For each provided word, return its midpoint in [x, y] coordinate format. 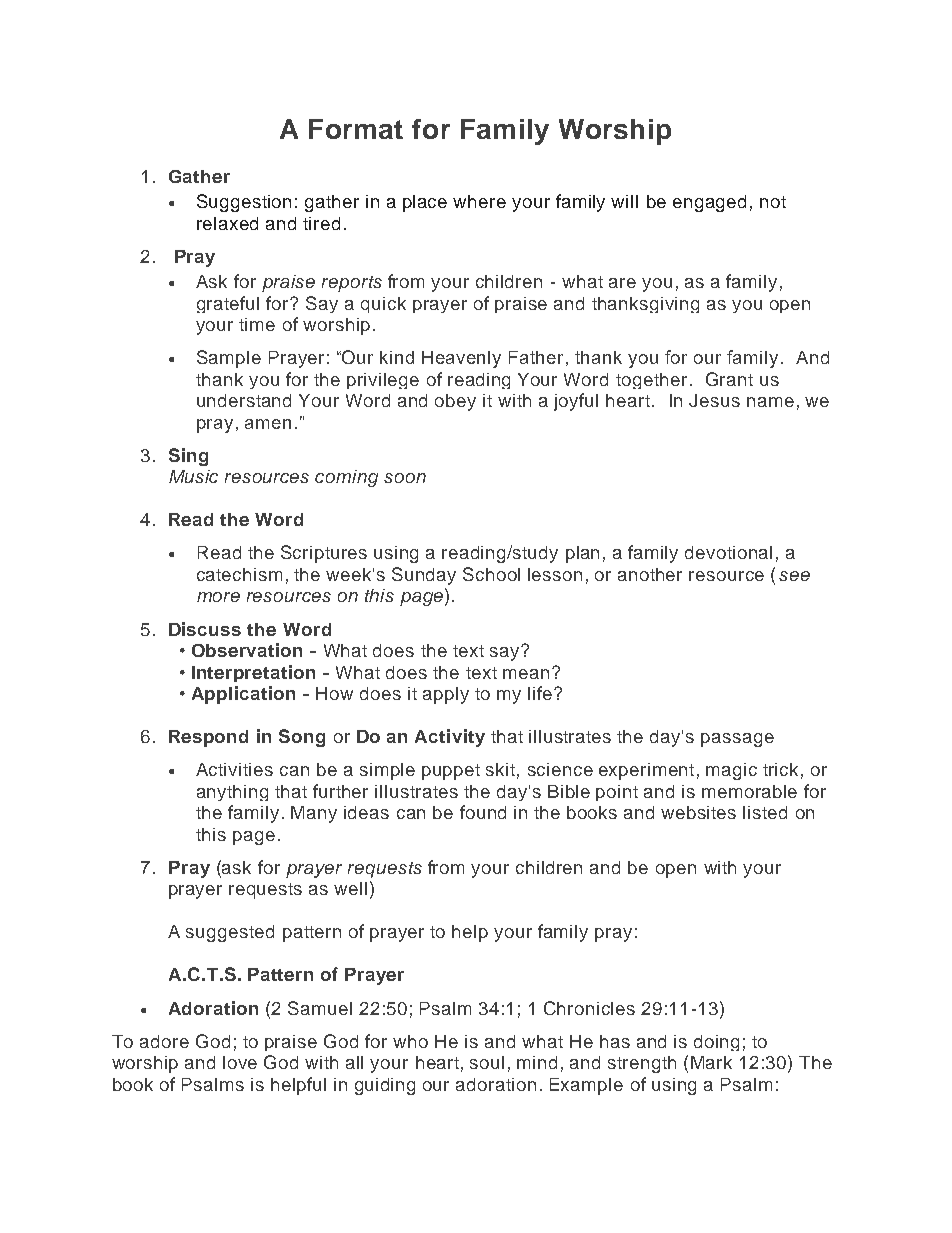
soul [487, 1062]
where [479, 201]
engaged [709, 203]
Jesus [714, 400]
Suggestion [244, 203]
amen [268, 424]
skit [500, 769]
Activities [234, 769]
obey [455, 402]
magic [731, 771]
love [240, 1062]
